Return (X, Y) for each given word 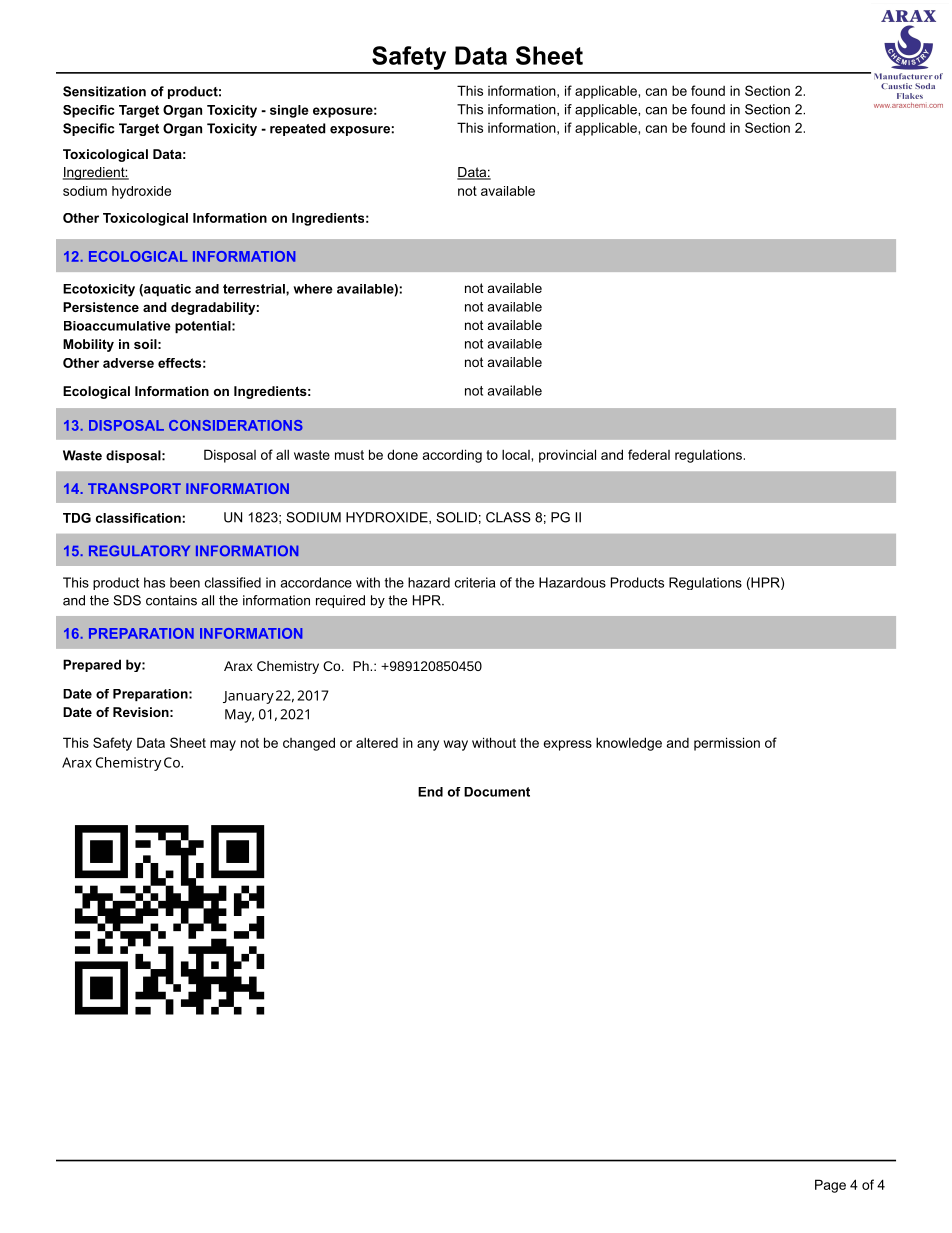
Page (830, 1186)
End (430, 792)
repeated (298, 129)
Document (497, 792)
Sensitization (104, 91)
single (289, 111)
